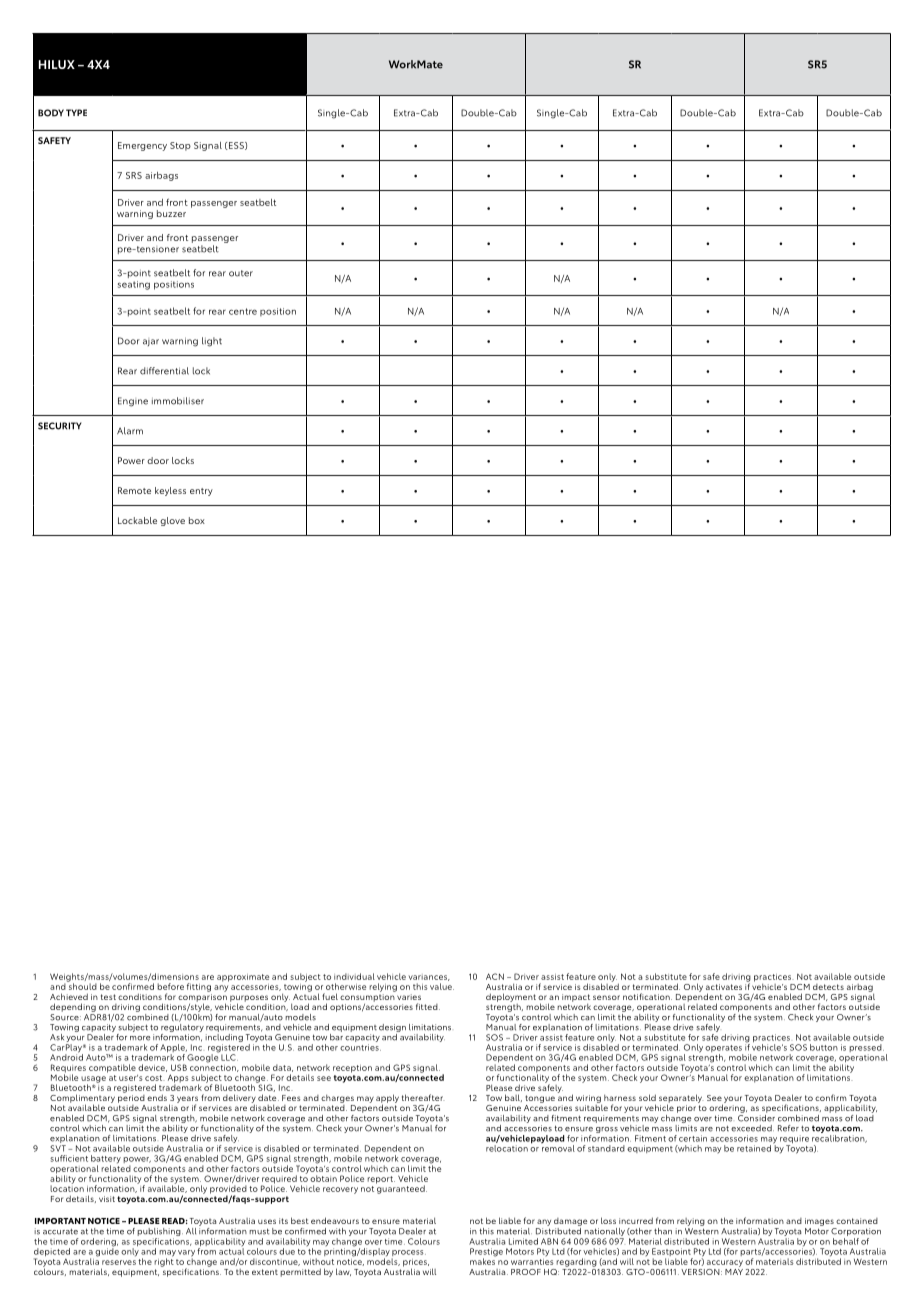 The height and width of the image is (1308, 924). I want to click on light, so click(212, 342).
